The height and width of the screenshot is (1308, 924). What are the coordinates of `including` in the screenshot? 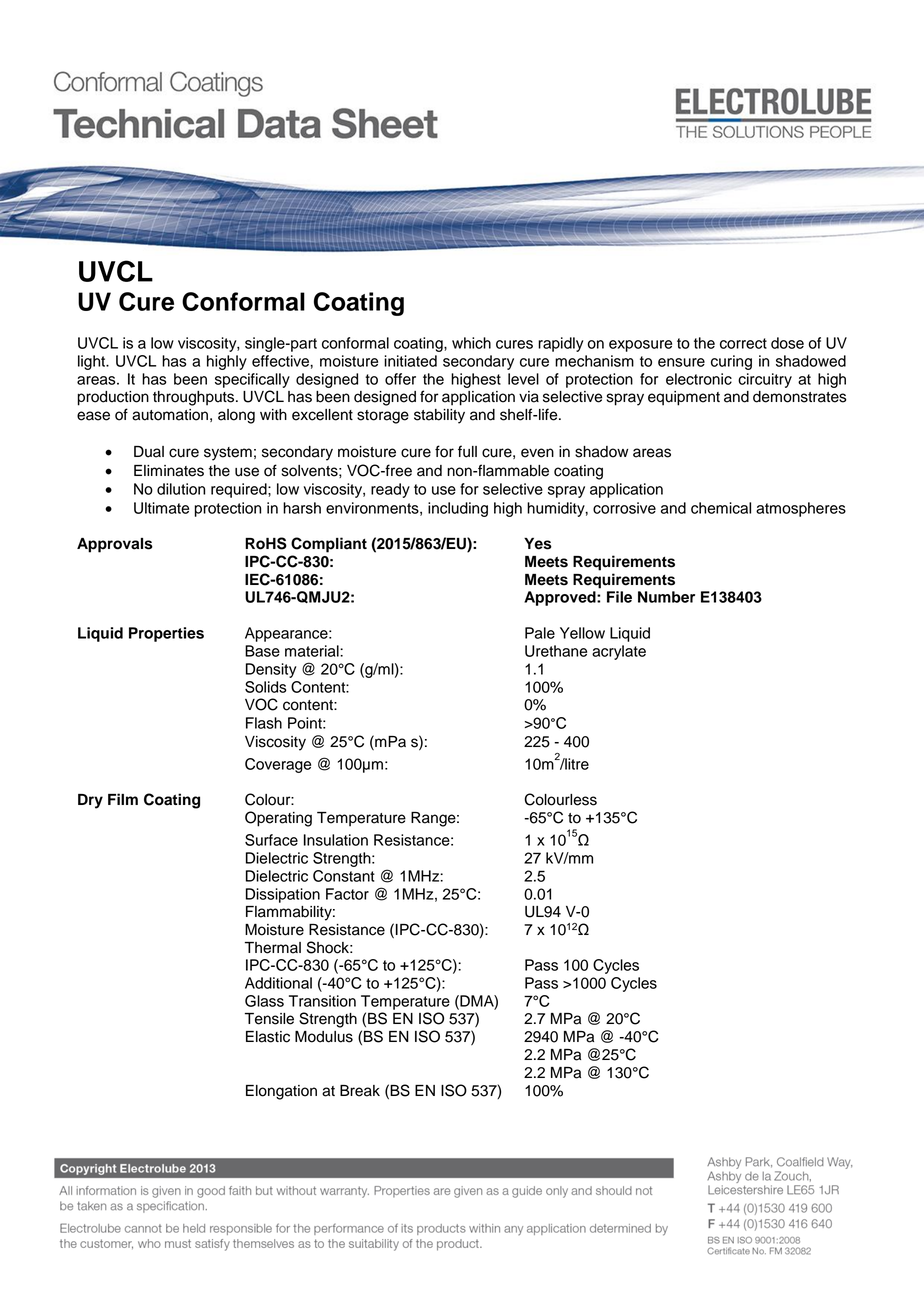 It's located at (458, 509).
